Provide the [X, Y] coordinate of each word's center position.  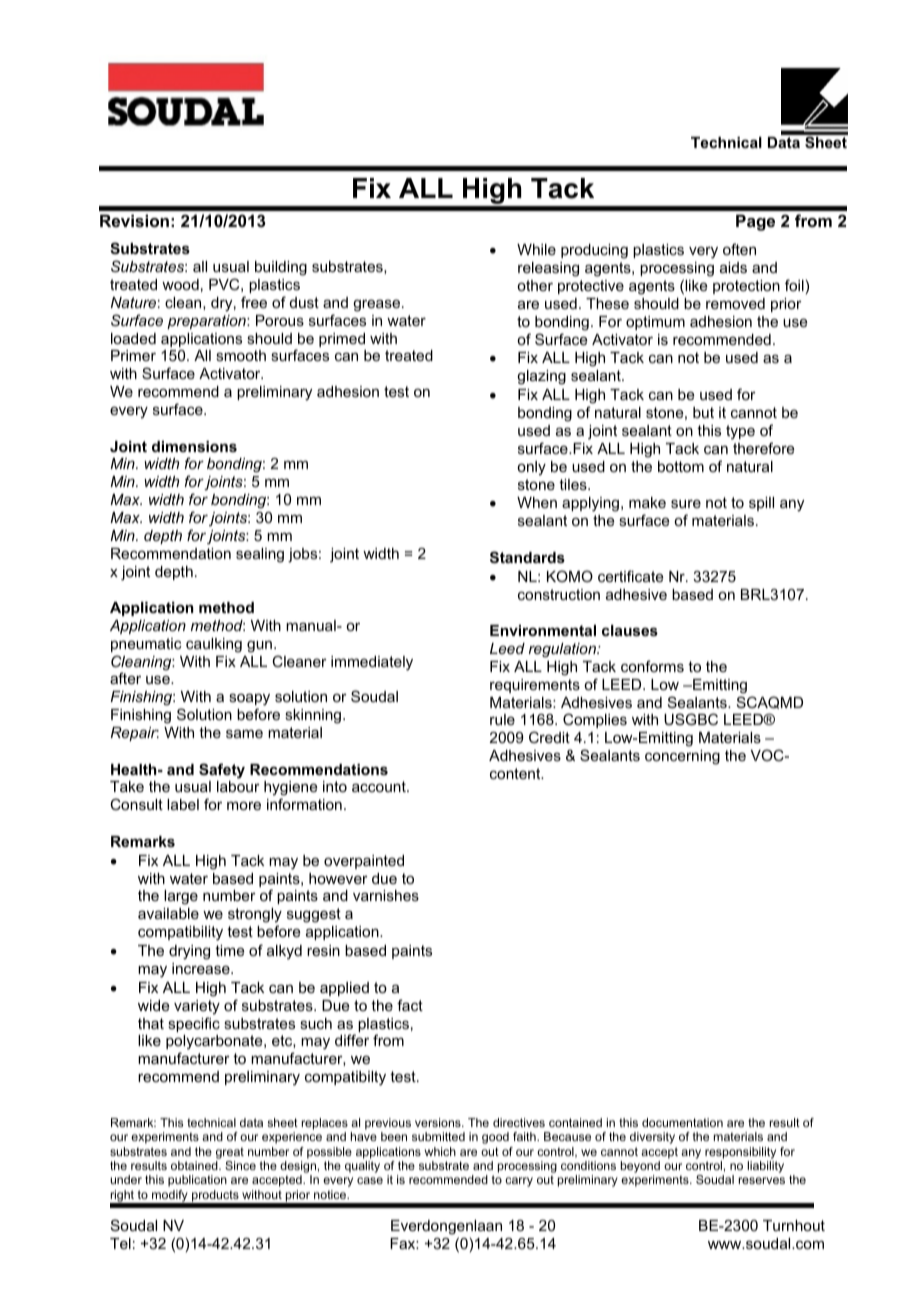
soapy [249, 701]
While [536, 249]
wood [180, 284]
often [739, 249]
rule [502, 719]
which [440, 1151]
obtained [195, 1165]
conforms [652, 666]
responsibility [740, 1153]
